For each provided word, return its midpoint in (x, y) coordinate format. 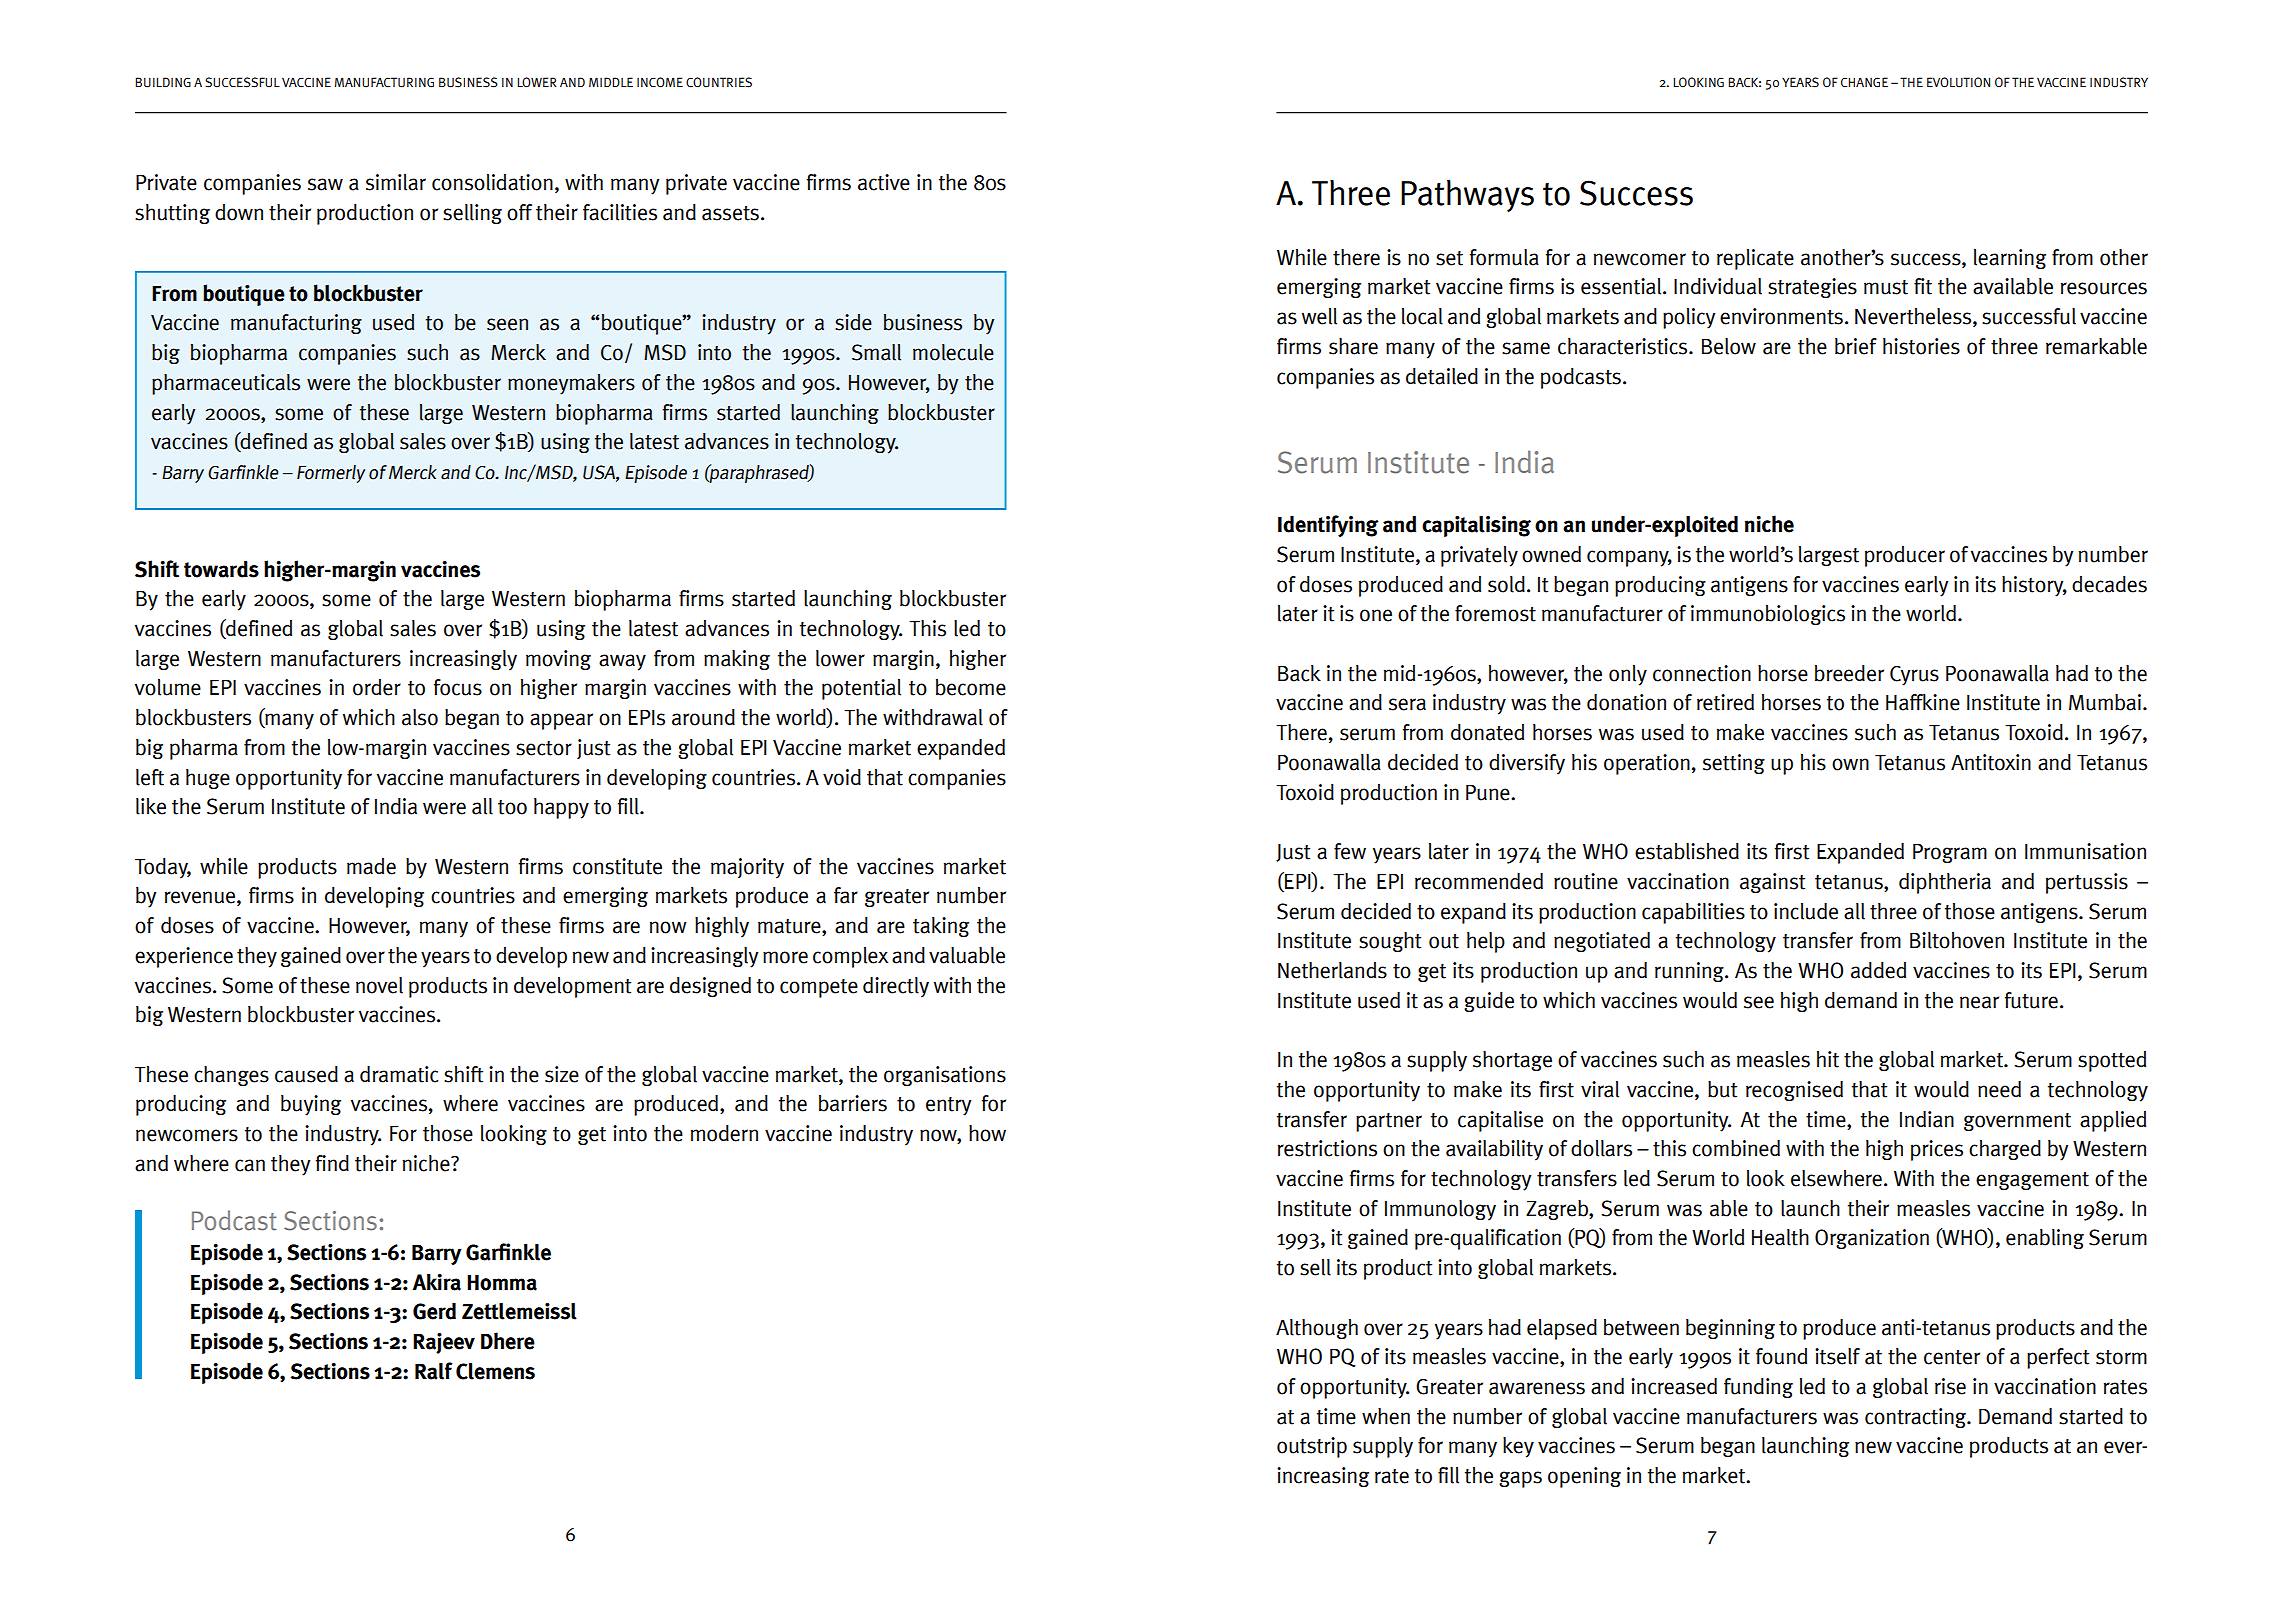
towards (221, 569)
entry (949, 1106)
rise (1950, 1386)
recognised (1794, 1091)
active (884, 182)
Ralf (434, 1371)
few (1350, 851)
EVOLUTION (1958, 82)
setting (1734, 764)
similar (396, 182)
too (512, 807)
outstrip (1312, 1447)
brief (1856, 346)
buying (311, 1105)
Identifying (1328, 526)
